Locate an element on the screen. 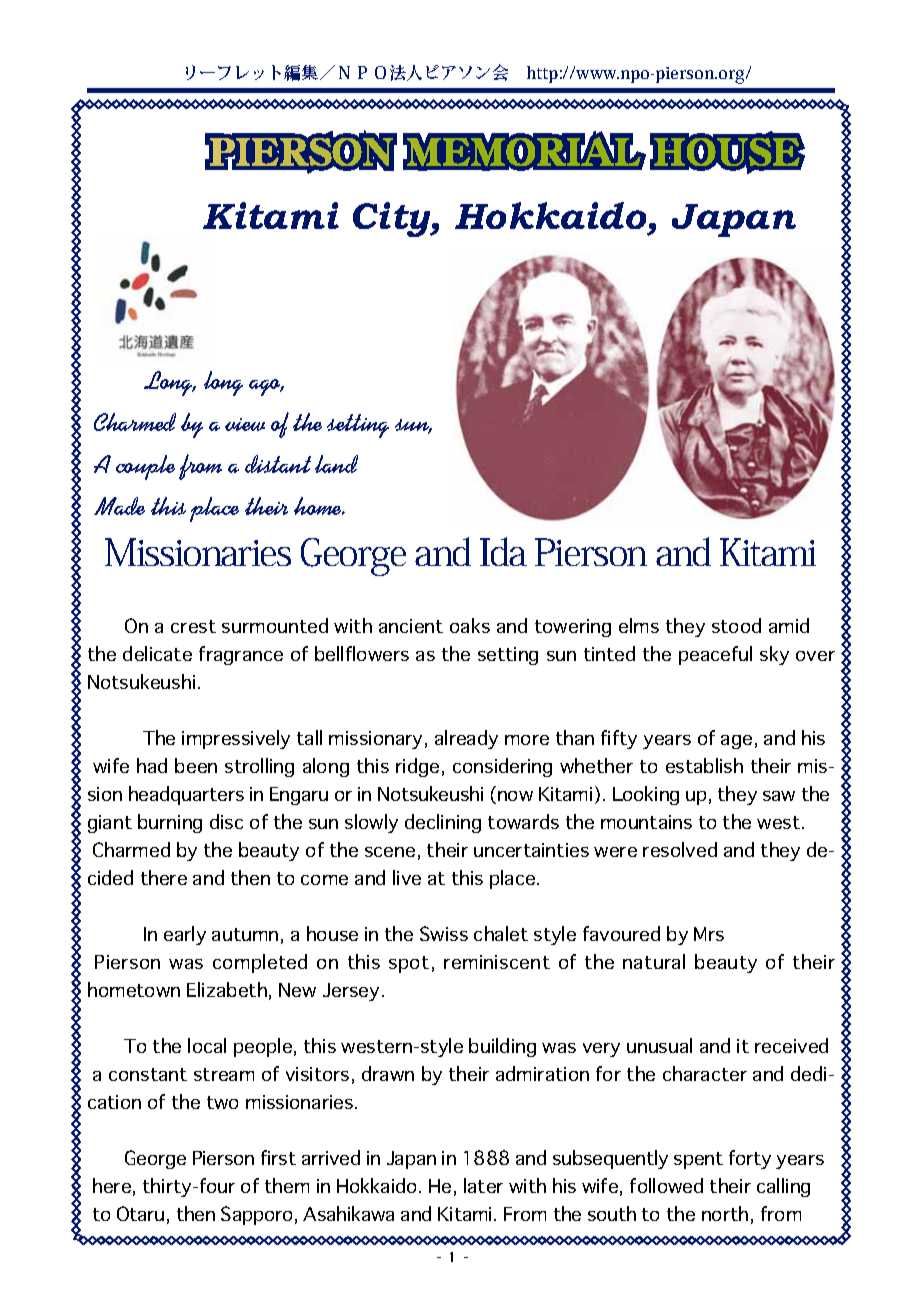 This screenshot has width=924, height=1308. couple is located at coordinates (145, 467).
